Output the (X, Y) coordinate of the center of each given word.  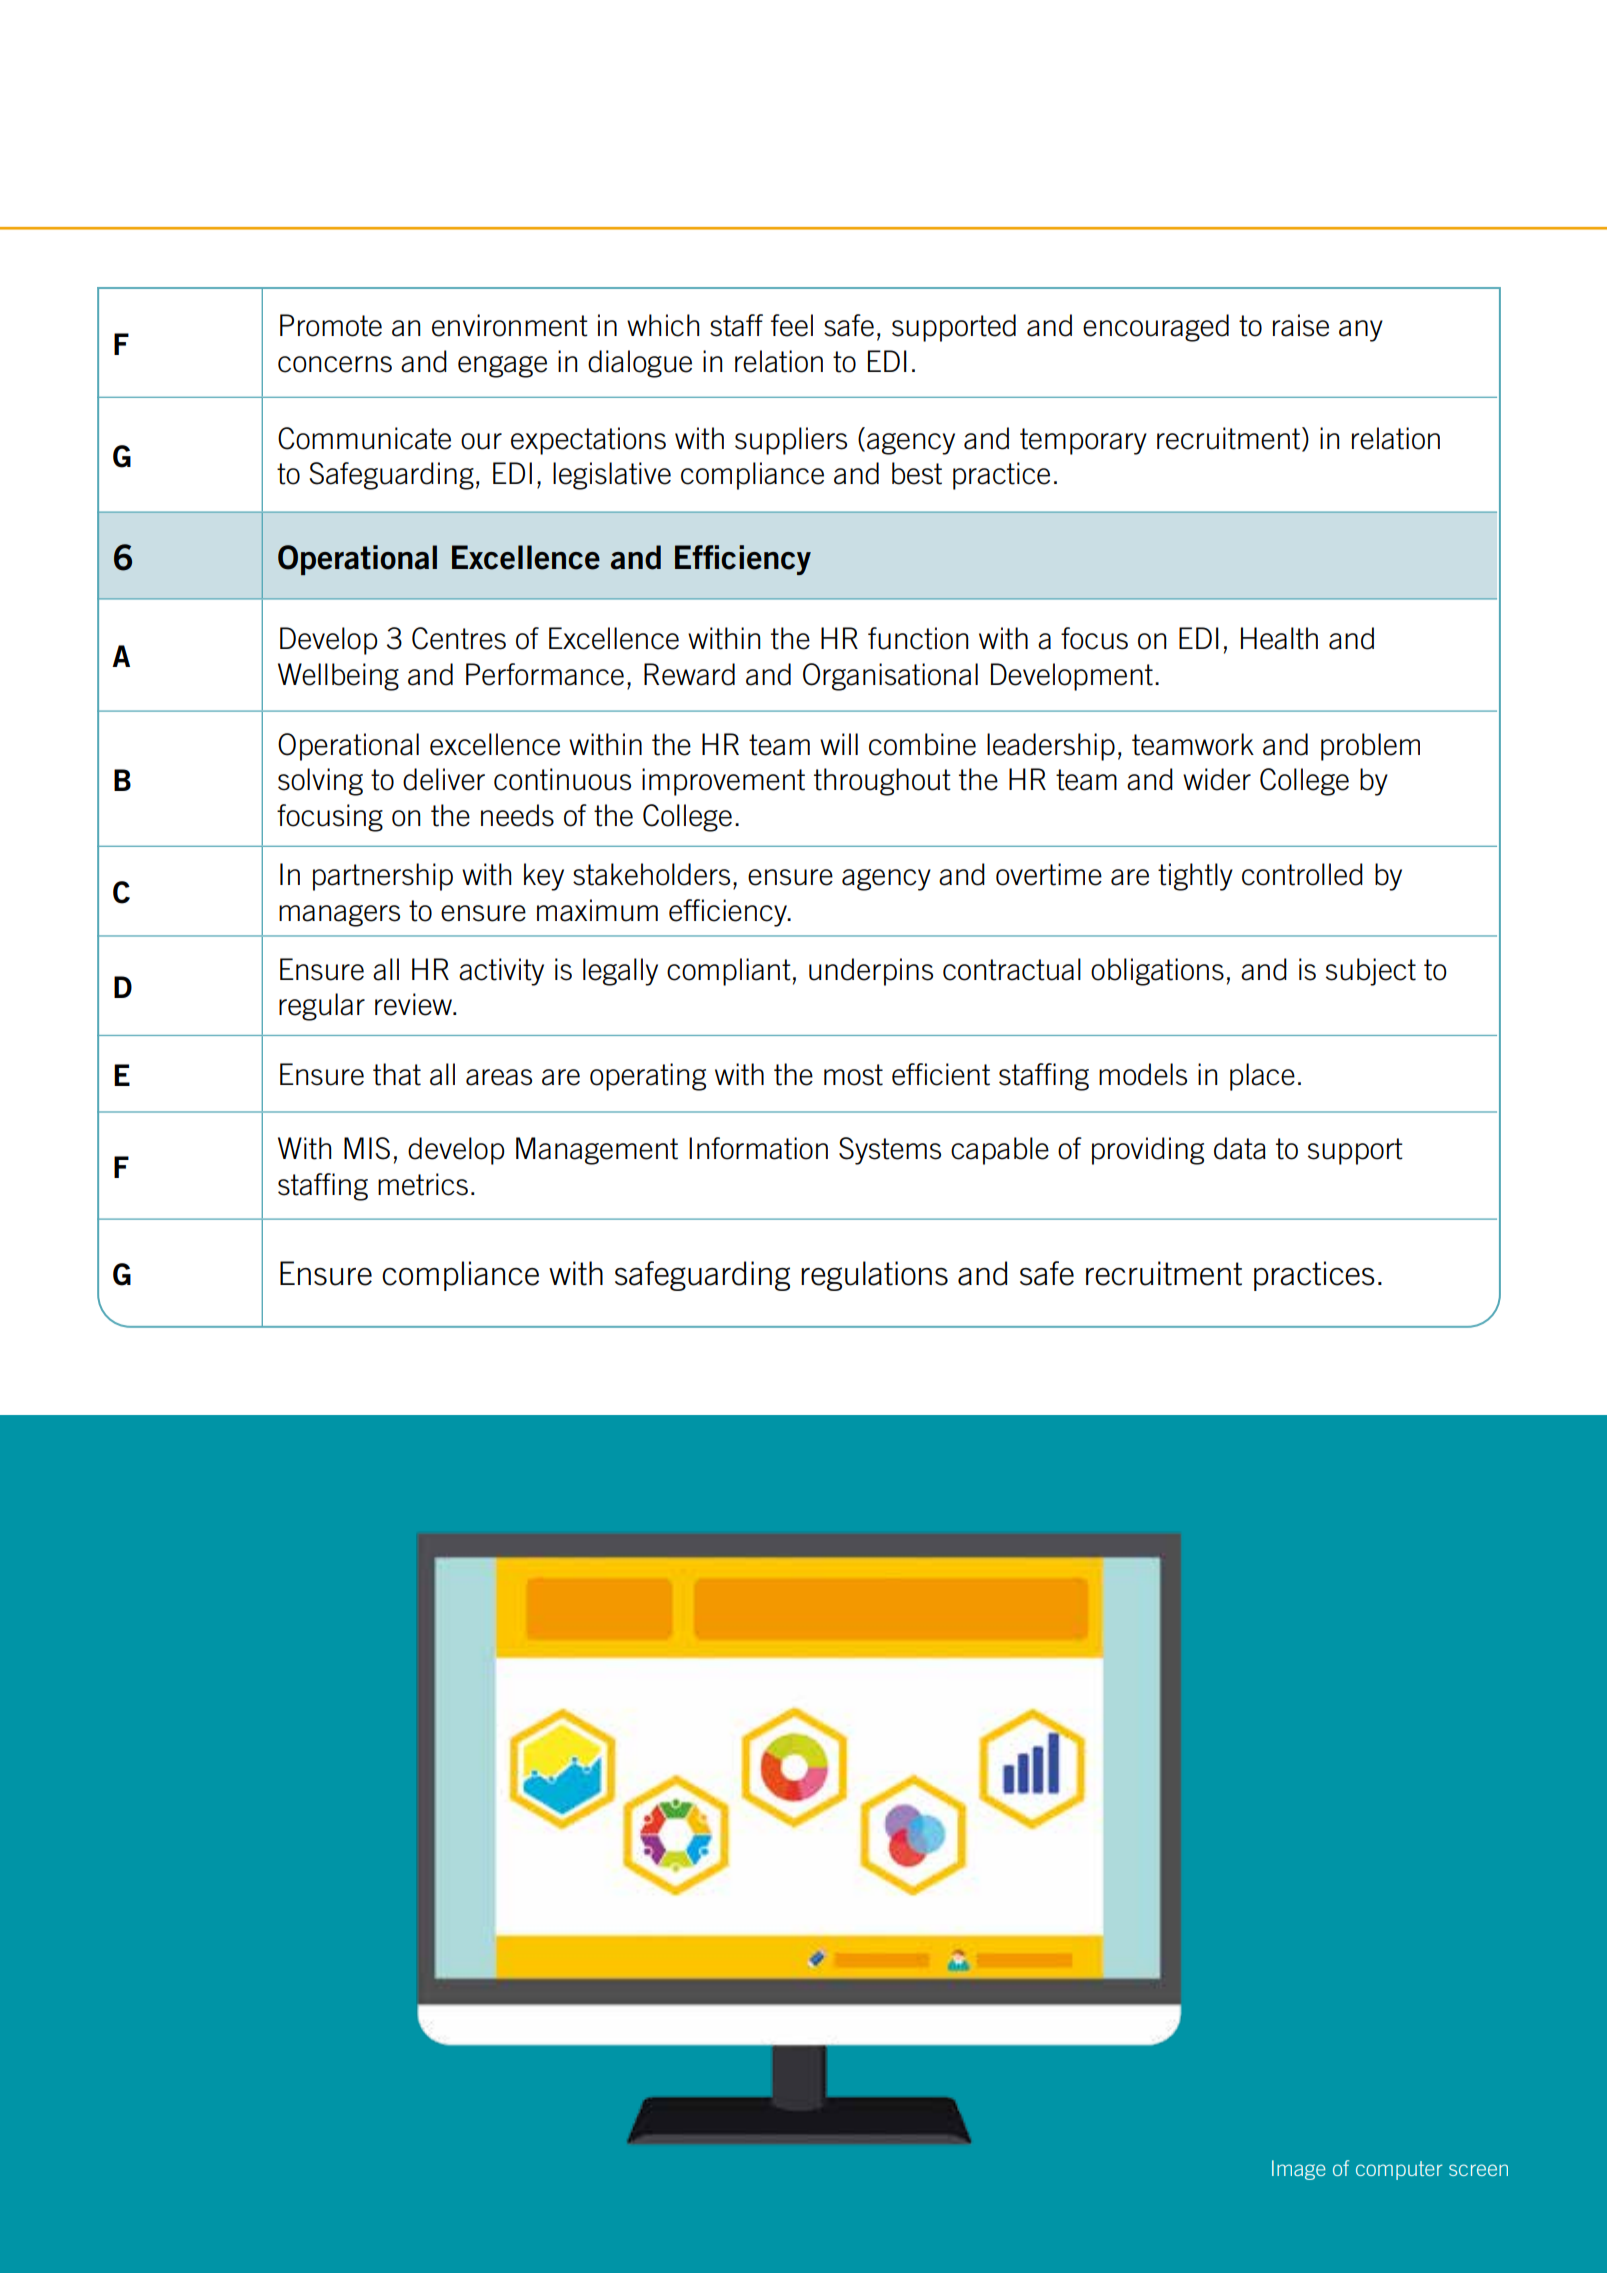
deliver (444, 779)
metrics (423, 1184)
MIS (367, 1148)
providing (1148, 1151)
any (1361, 331)
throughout (882, 782)
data (1240, 1148)
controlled (1302, 874)
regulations (874, 1276)
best (917, 473)
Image (1299, 2170)
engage (502, 367)
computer (1399, 2170)
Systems (890, 1151)
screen (1478, 2170)
